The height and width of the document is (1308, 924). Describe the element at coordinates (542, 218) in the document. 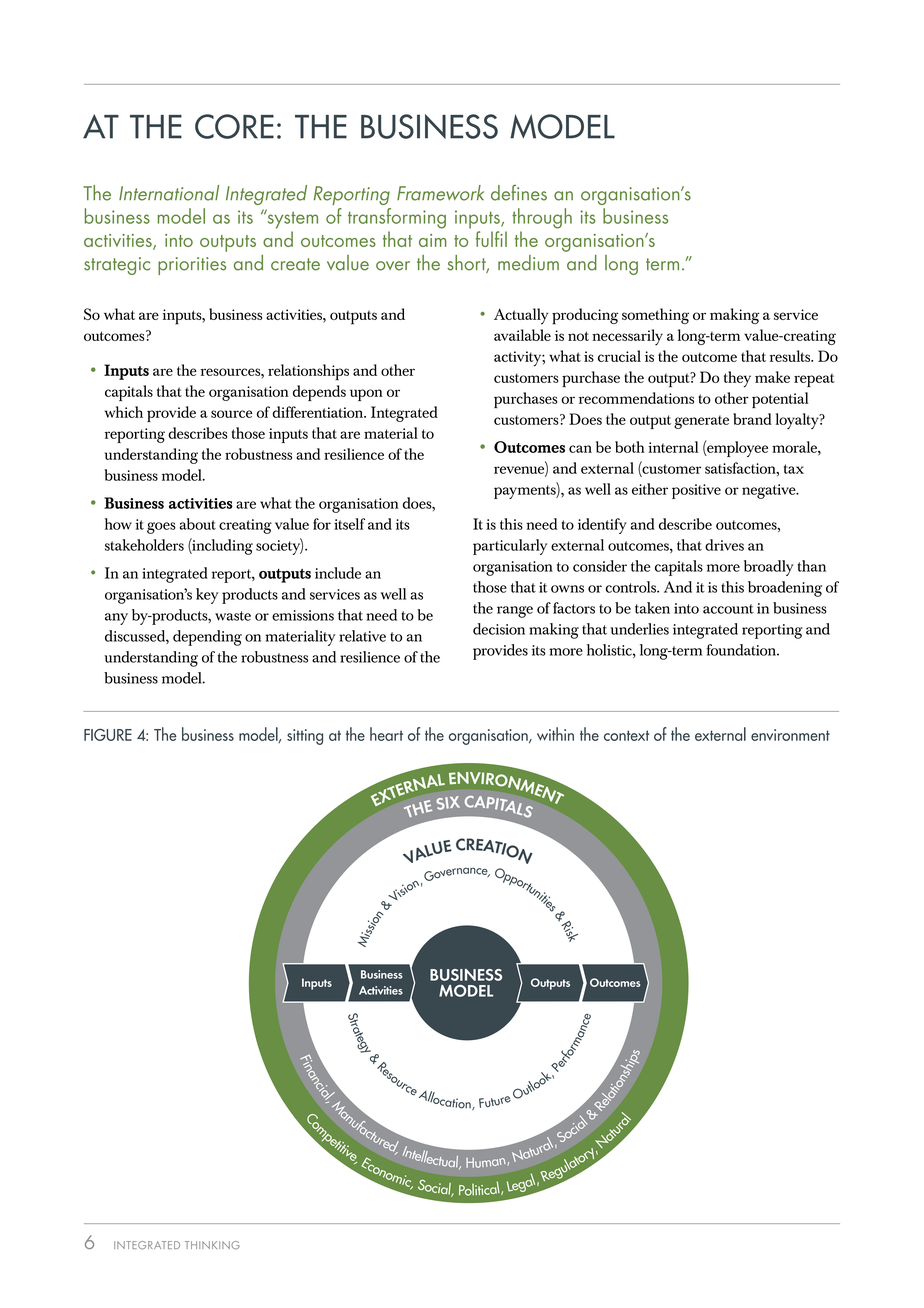

I see `through` at that location.
